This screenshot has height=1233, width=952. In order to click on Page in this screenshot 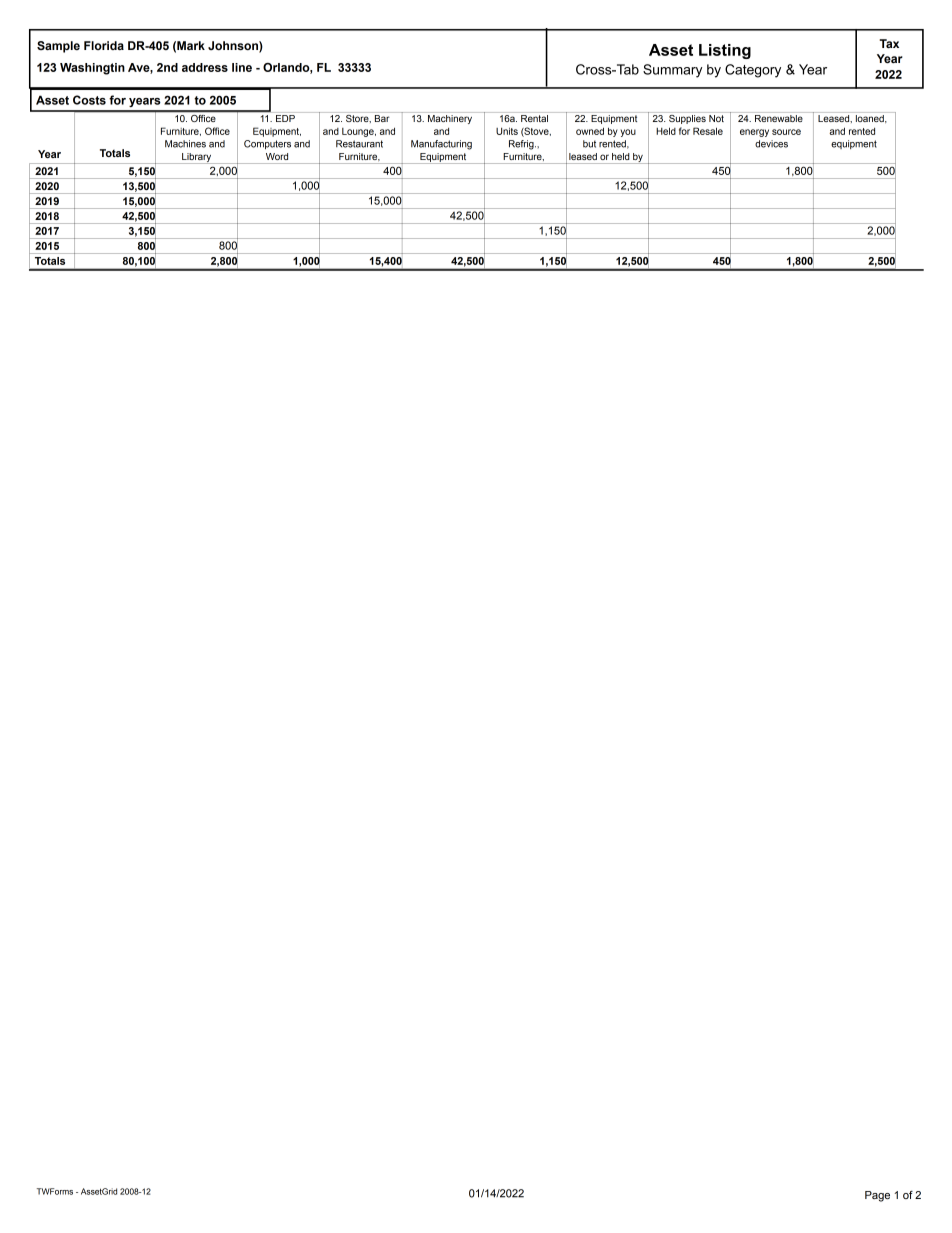, I will do `click(877, 1196)`.
